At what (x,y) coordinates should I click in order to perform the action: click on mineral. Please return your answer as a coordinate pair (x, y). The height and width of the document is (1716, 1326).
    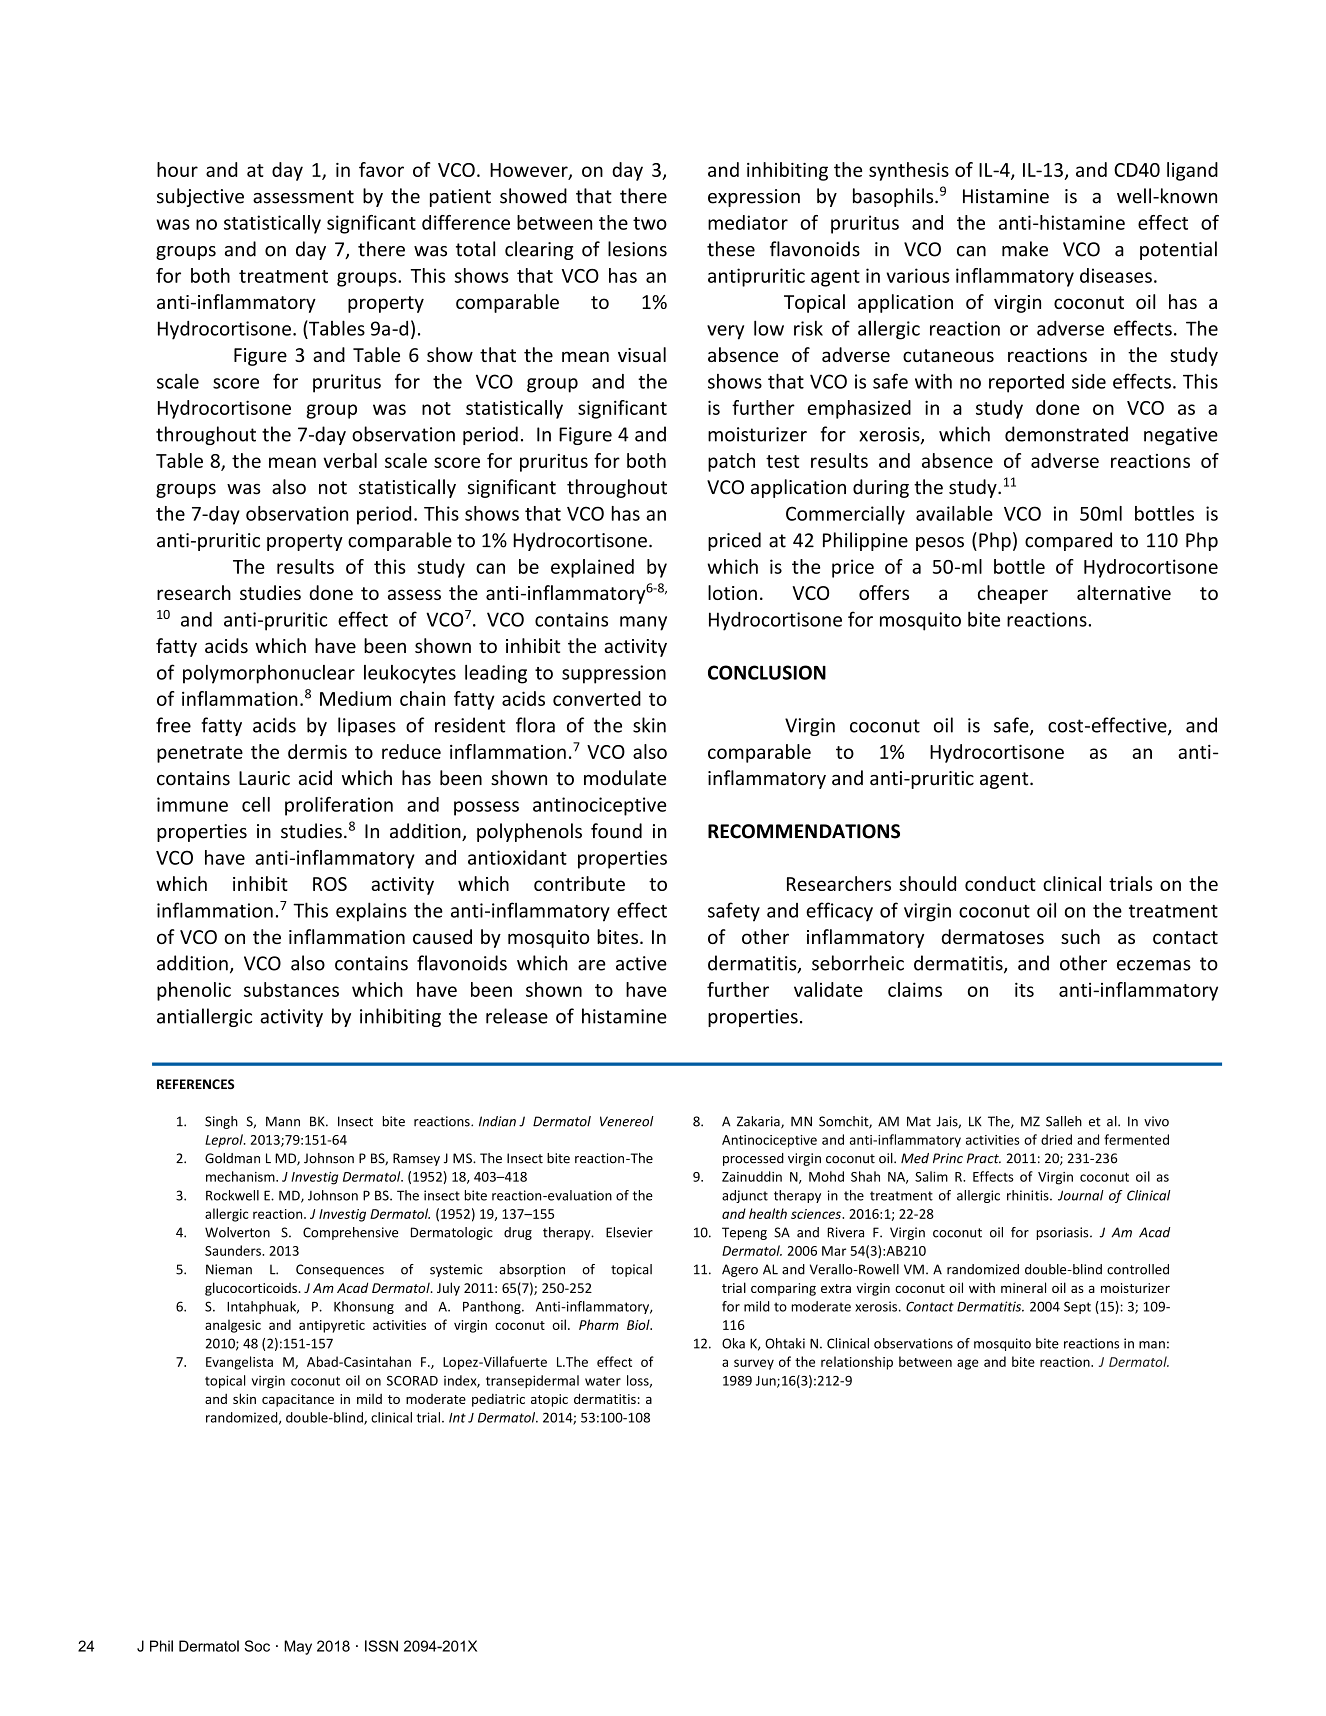
    Looking at the image, I should click on (1023, 1287).
